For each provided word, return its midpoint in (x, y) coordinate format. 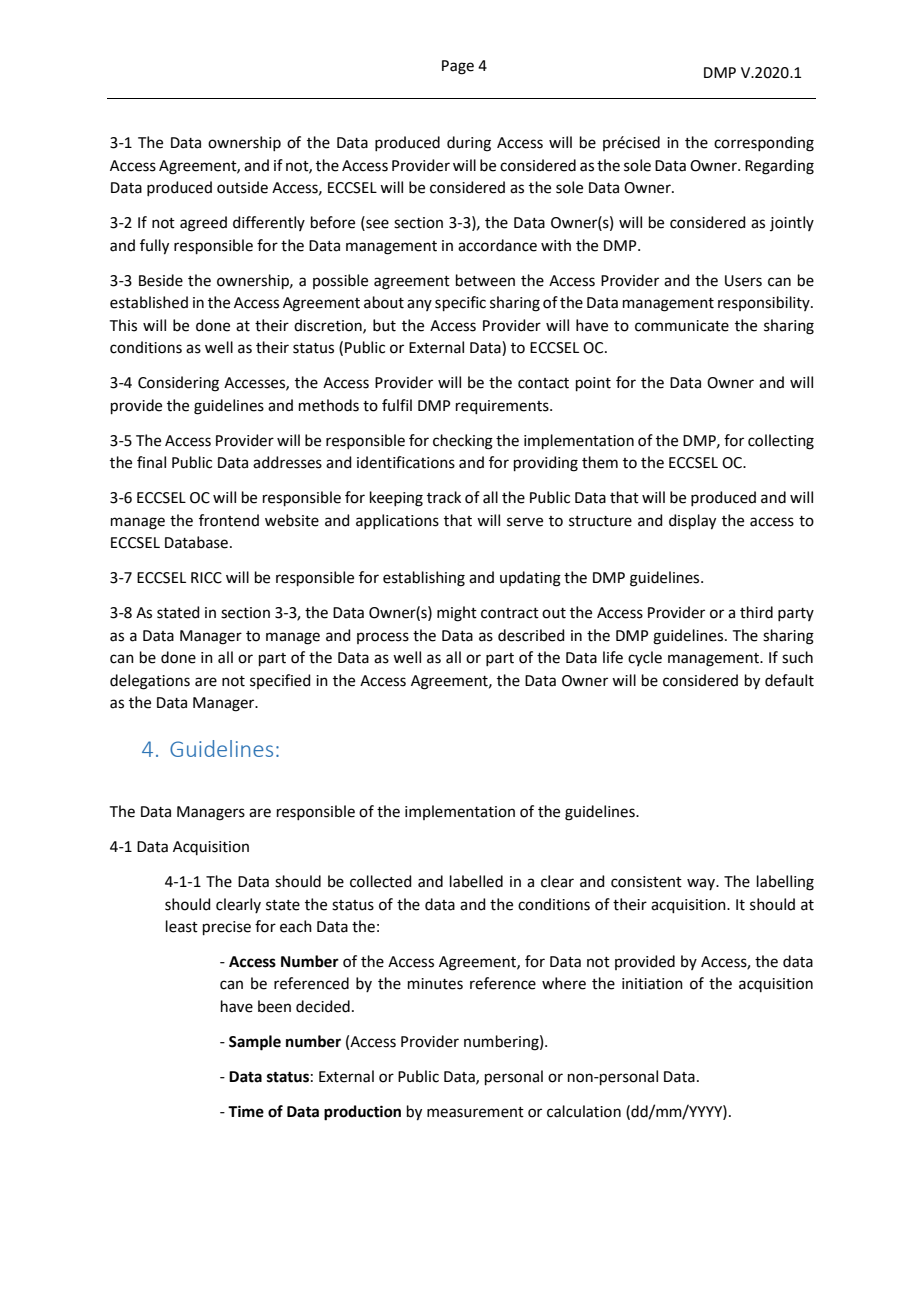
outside (242, 187)
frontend (229, 520)
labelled (476, 881)
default (789, 680)
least (182, 926)
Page (458, 67)
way (702, 884)
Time (246, 1111)
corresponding (764, 144)
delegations (150, 682)
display (692, 522)
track (444, 497)
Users (743, 281)
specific (460, 303)
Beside (161, 280)
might (457, 614)
